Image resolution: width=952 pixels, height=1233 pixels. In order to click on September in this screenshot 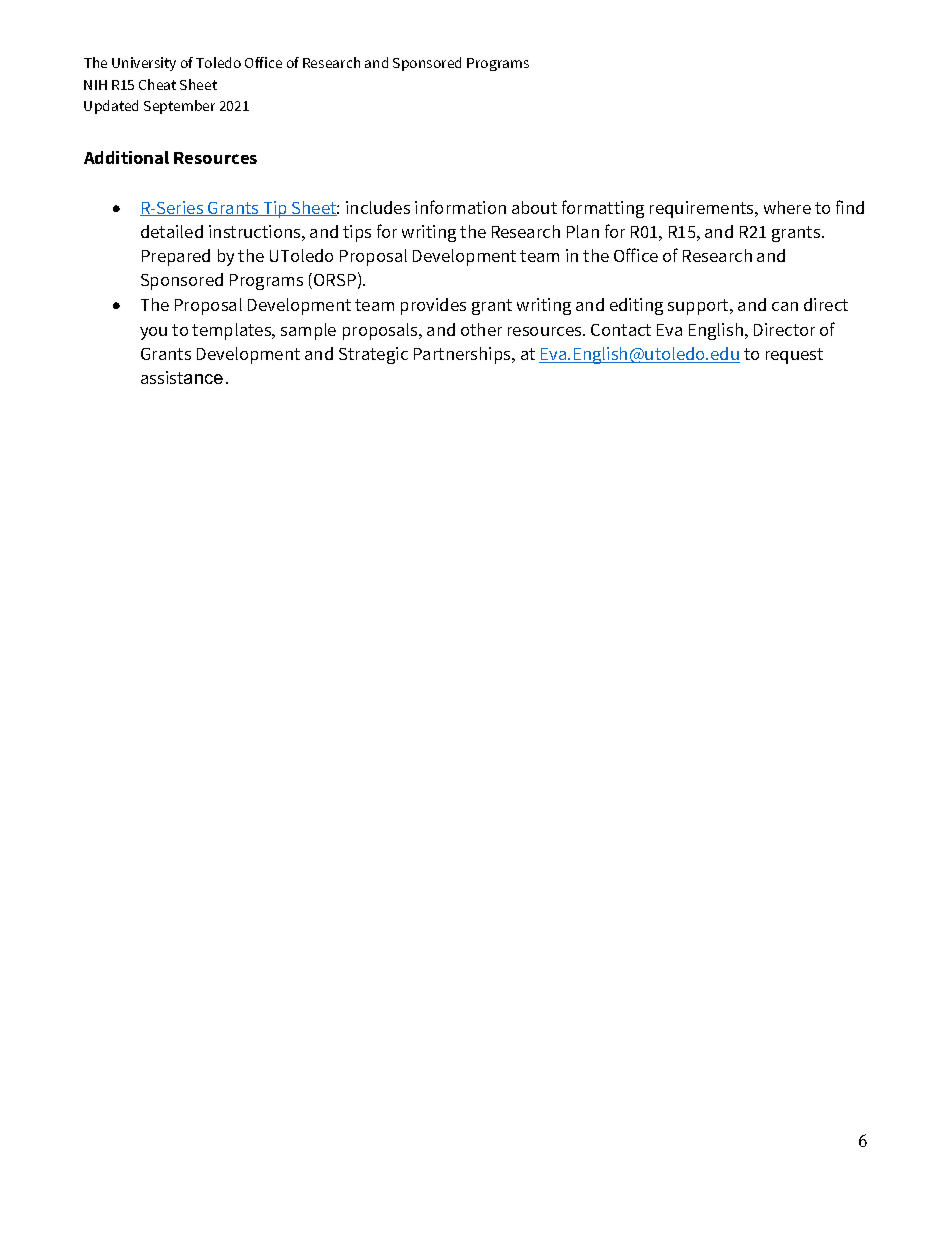, I will do `click(179, 107)`.
